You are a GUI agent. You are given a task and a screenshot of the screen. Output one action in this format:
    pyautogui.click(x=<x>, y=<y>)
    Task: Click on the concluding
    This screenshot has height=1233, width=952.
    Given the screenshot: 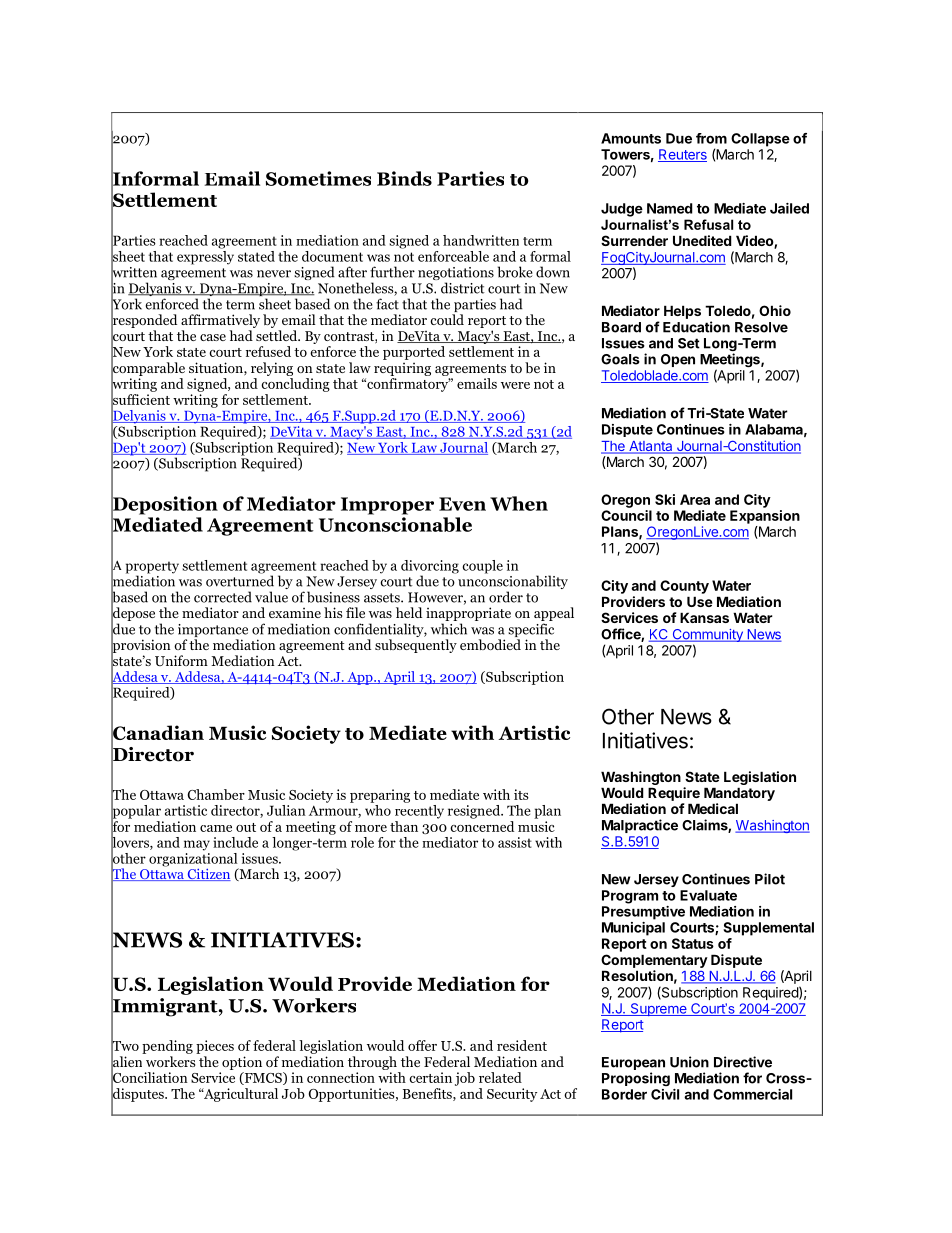 What is the action you would take?
    pyautogui.click(x=295, y=385)
